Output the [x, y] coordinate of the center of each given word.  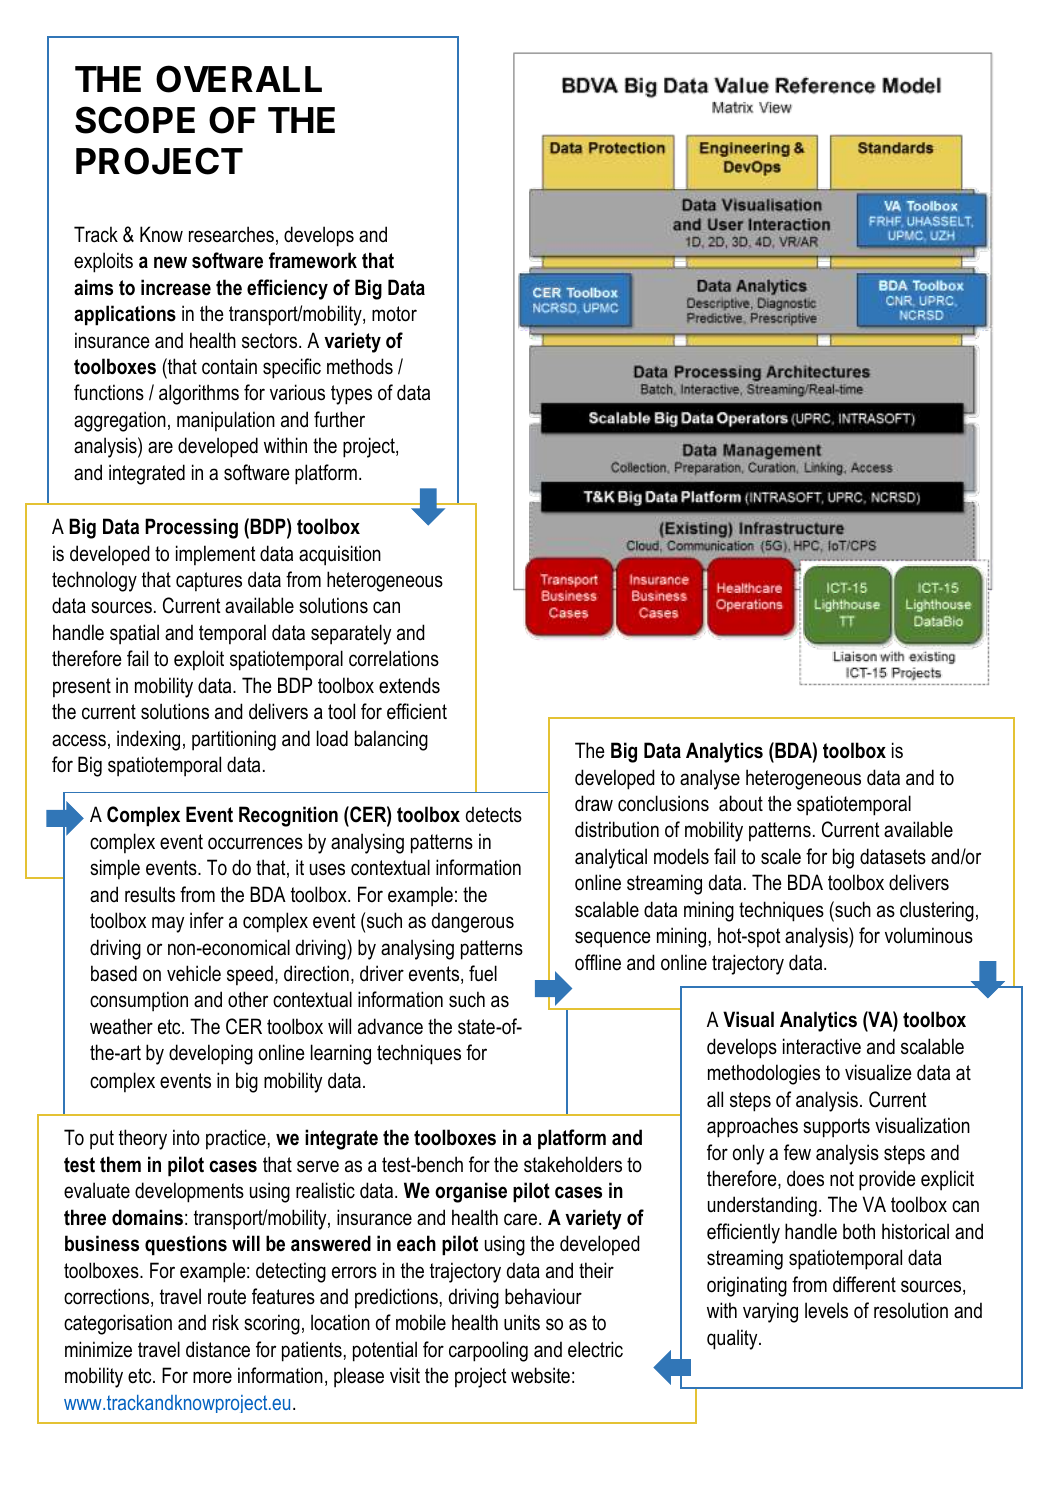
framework [313, 260]
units [522, 1322]
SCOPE [135, 120]
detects [494, 814]
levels [826, 1310]
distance [218, 1349]
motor [394, 314]
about [741, 803]
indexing [148, 740]
